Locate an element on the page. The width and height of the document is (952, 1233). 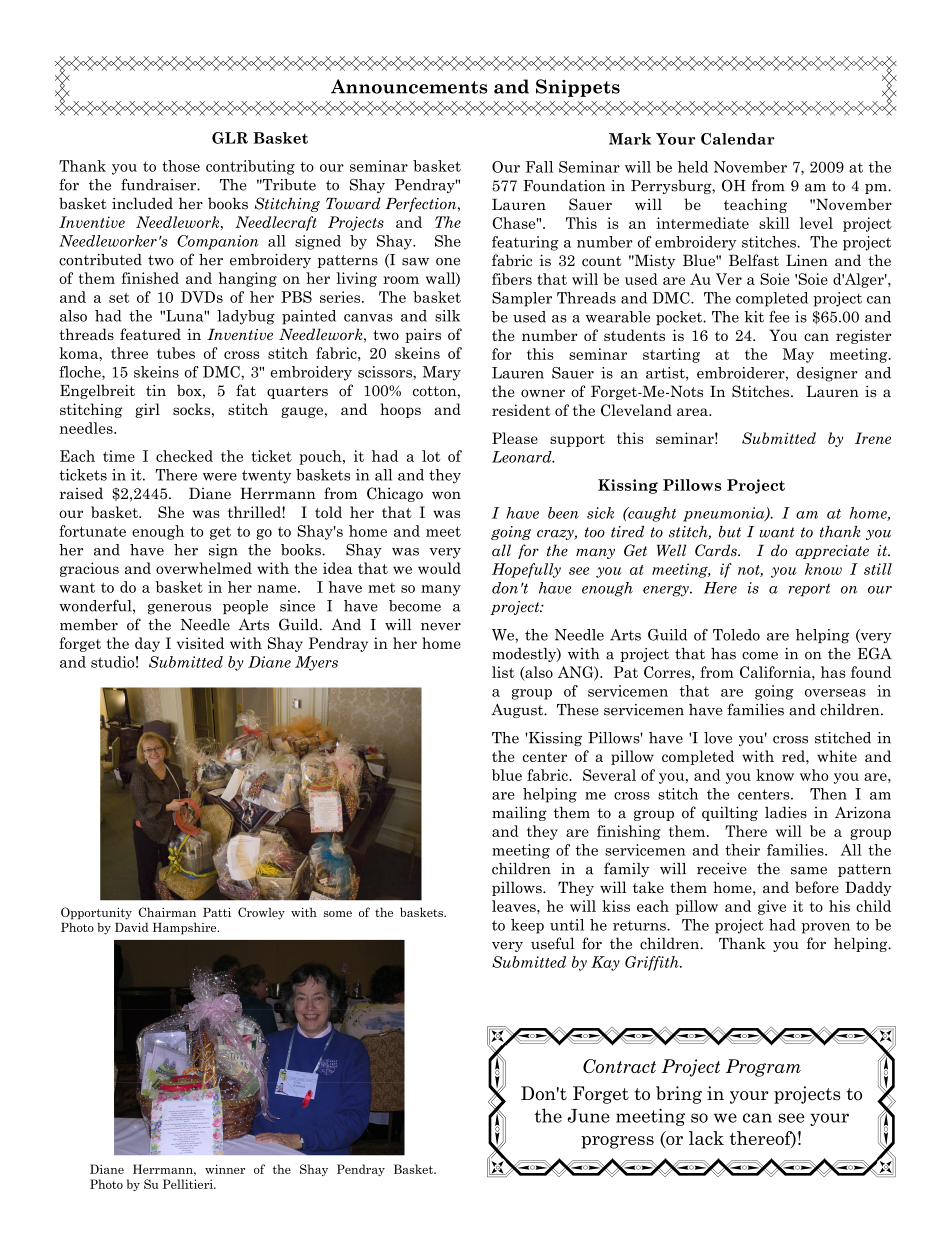
Announcements is located at coordinates (409, 86).
